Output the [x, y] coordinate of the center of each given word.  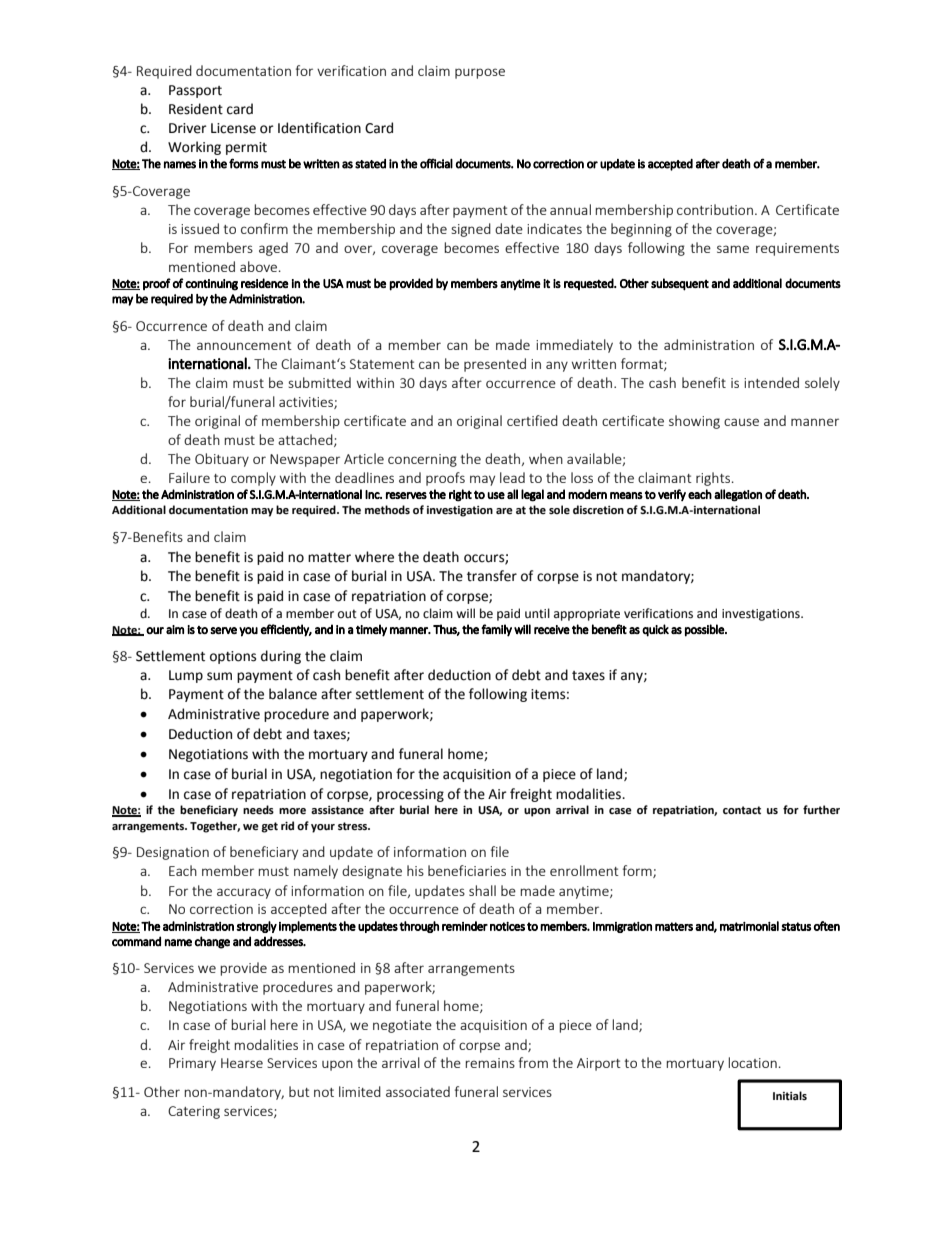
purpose [480, 73]
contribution [715, 209]
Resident [196, 109]
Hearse [242, 1063]
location [752, 1062]
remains [490, 1063]
